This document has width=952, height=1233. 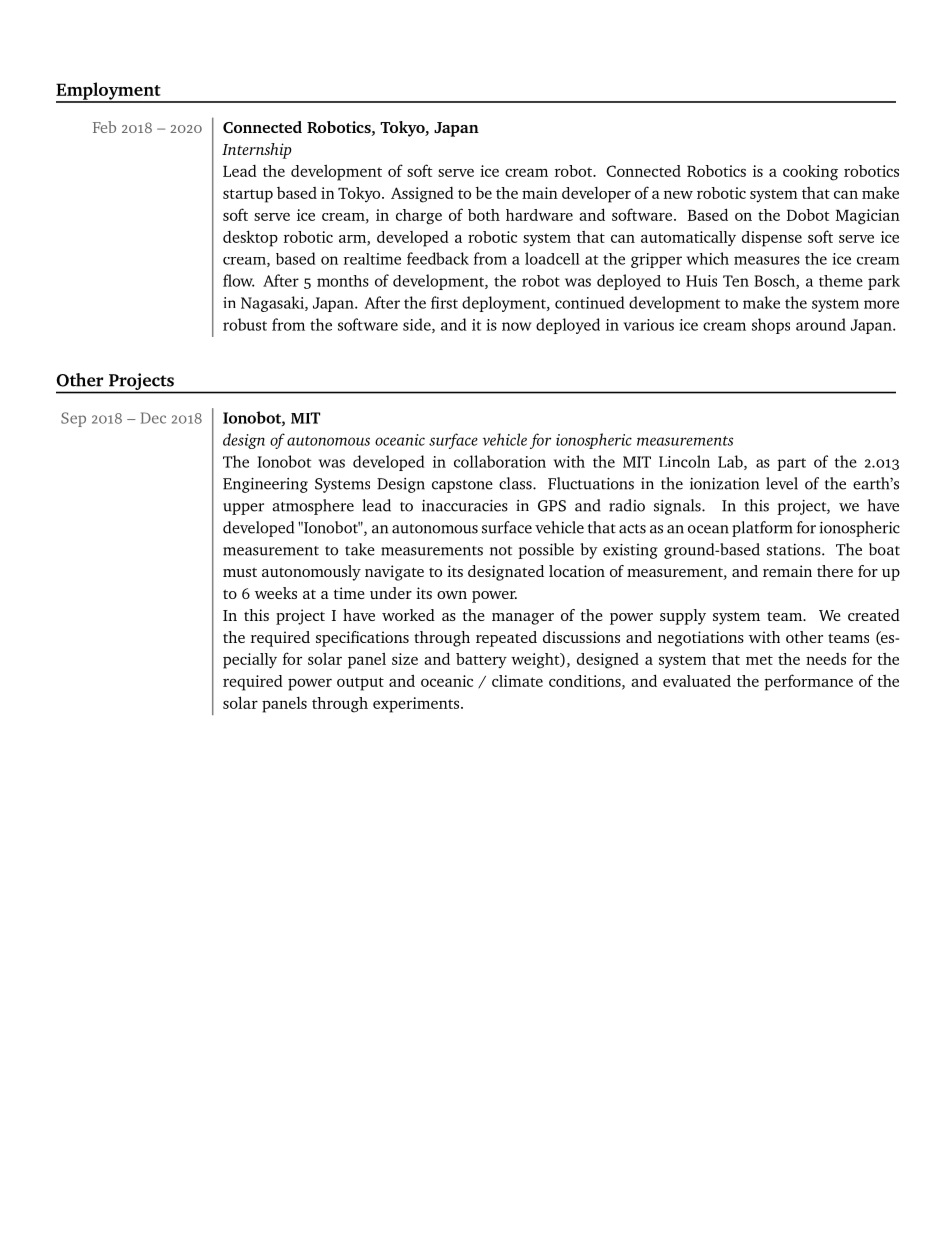 What do you see at coordinates (243, 509) in the document?
I see `upper` at bounding box center [243, 509].
